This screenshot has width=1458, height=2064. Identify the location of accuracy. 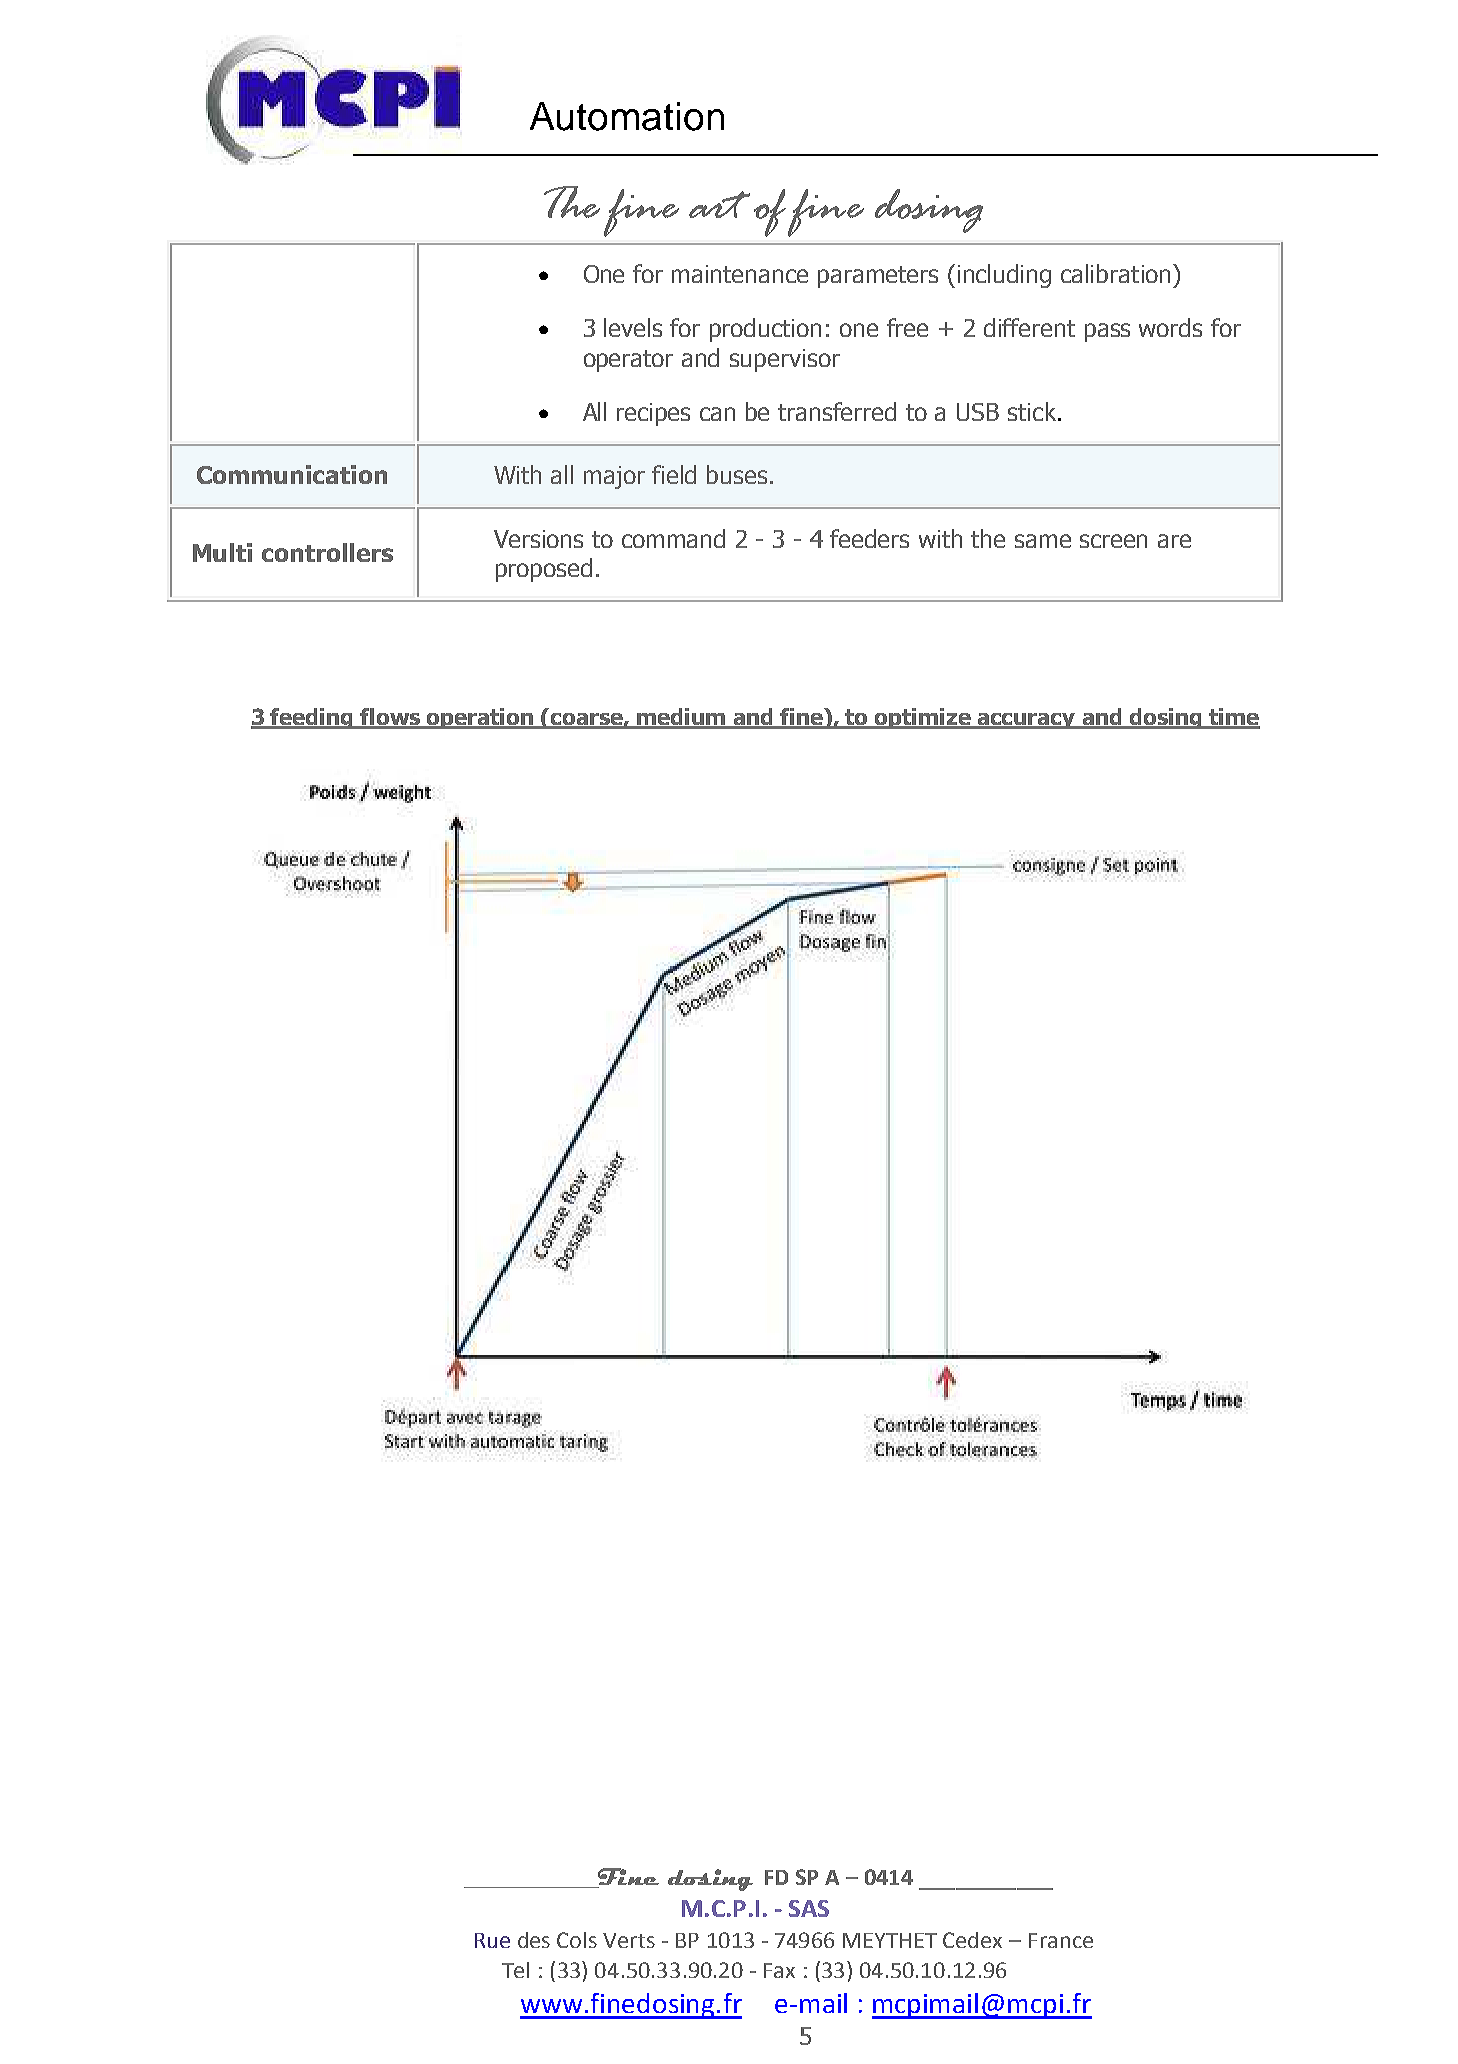
(1027, 721).
